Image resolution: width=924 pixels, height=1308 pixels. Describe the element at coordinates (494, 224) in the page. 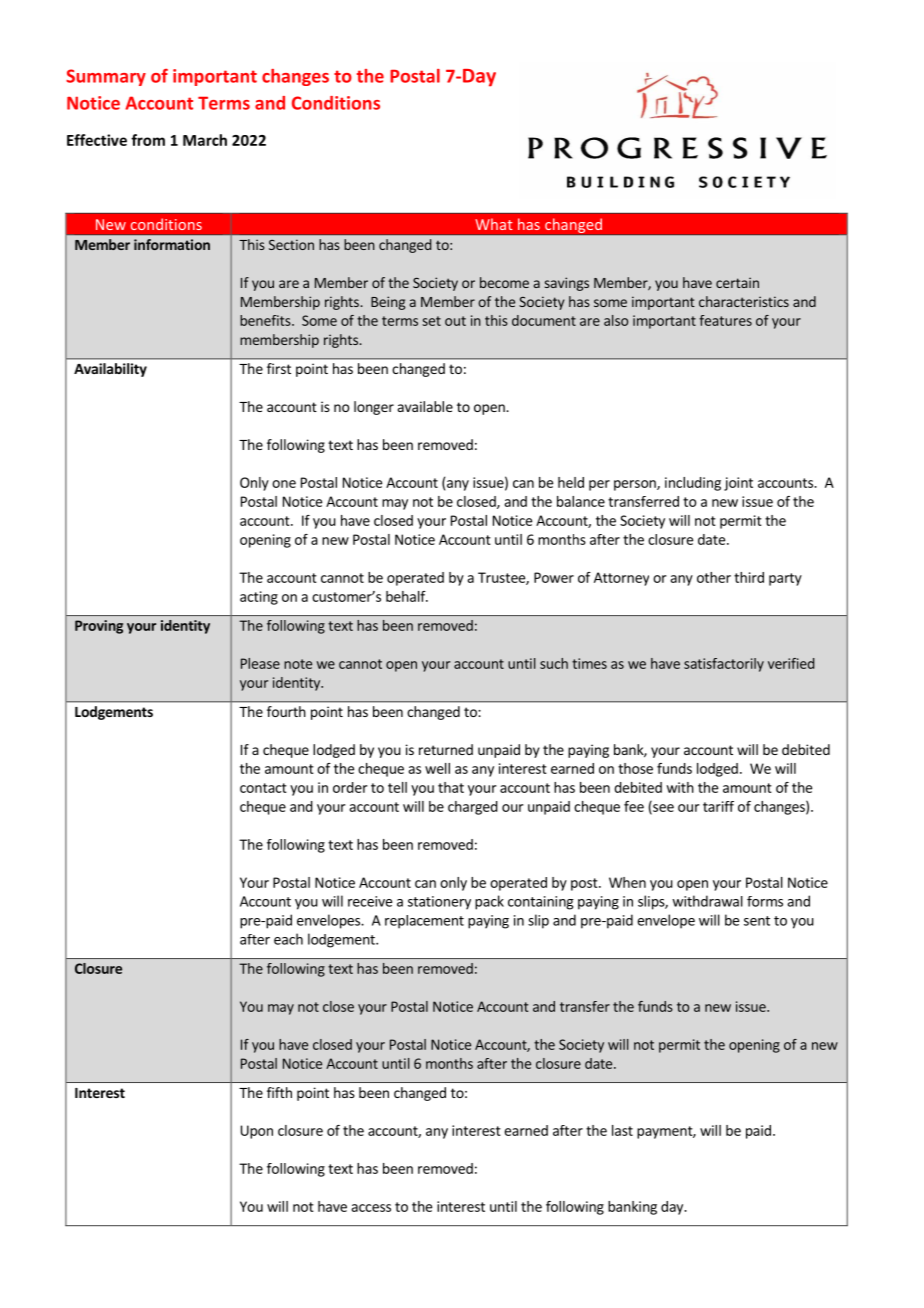

I see `What` at that location.
